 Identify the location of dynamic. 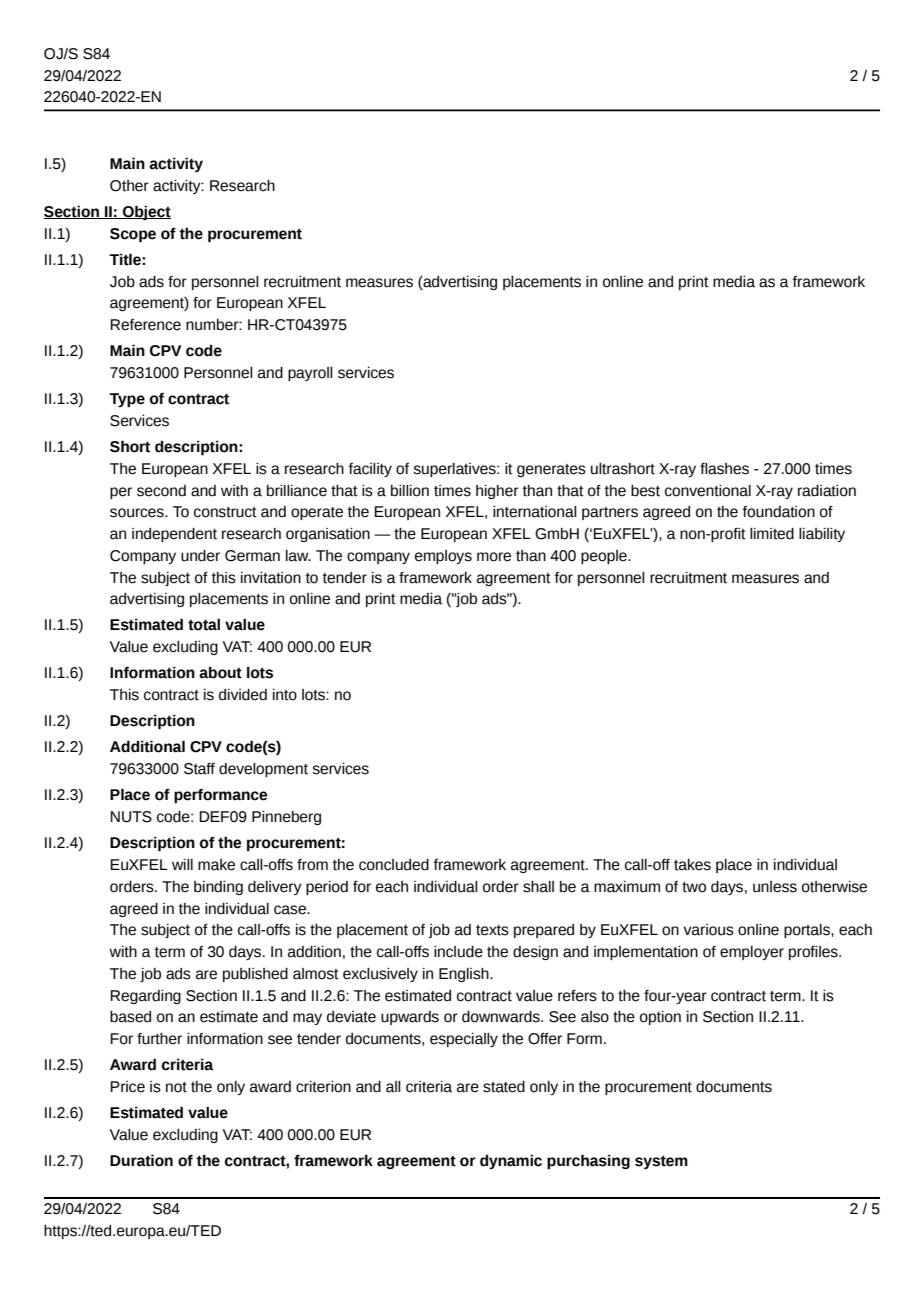
(511, 1161).
